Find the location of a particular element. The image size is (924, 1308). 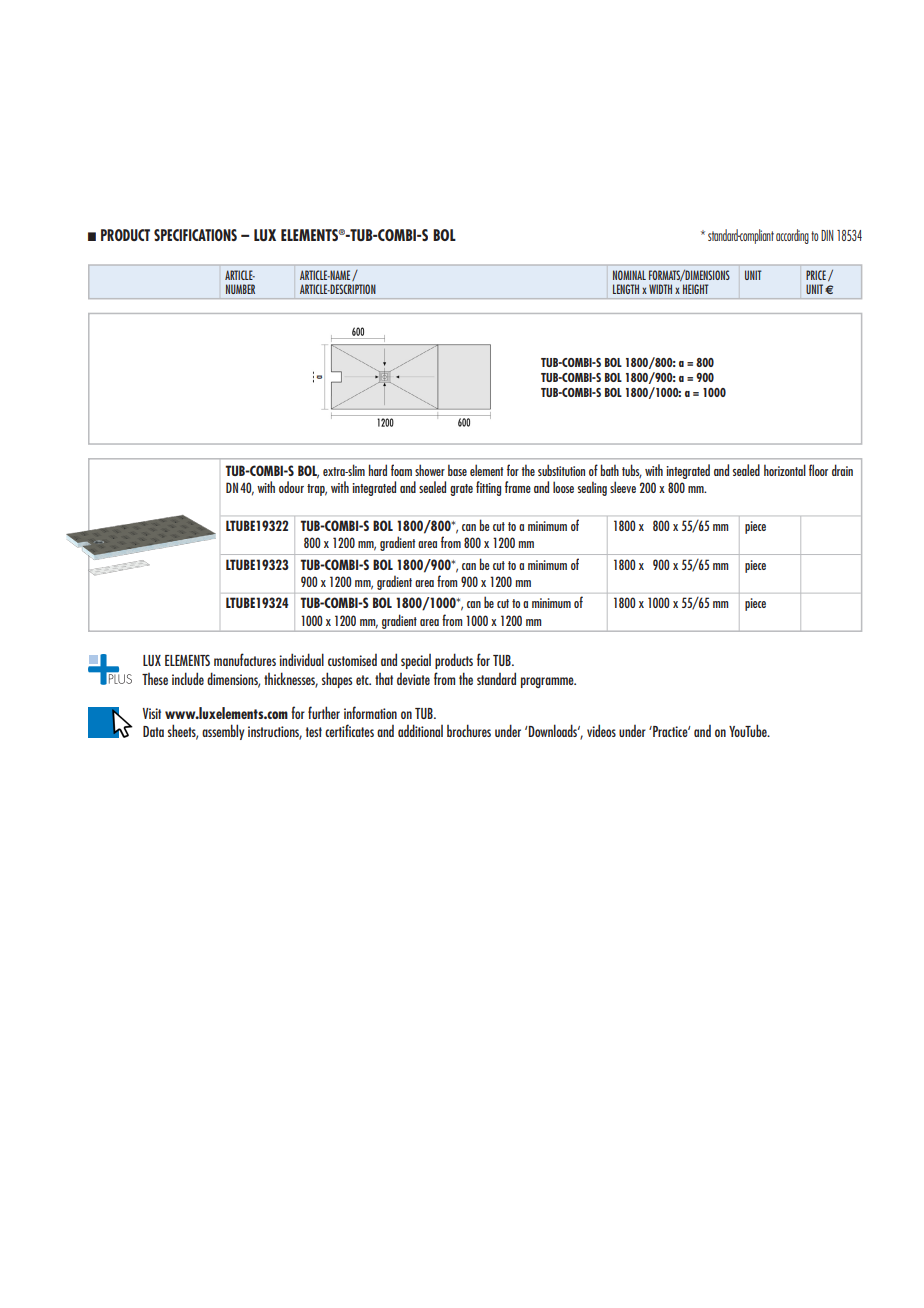

horizontal is located at coordinates (785, 470).
